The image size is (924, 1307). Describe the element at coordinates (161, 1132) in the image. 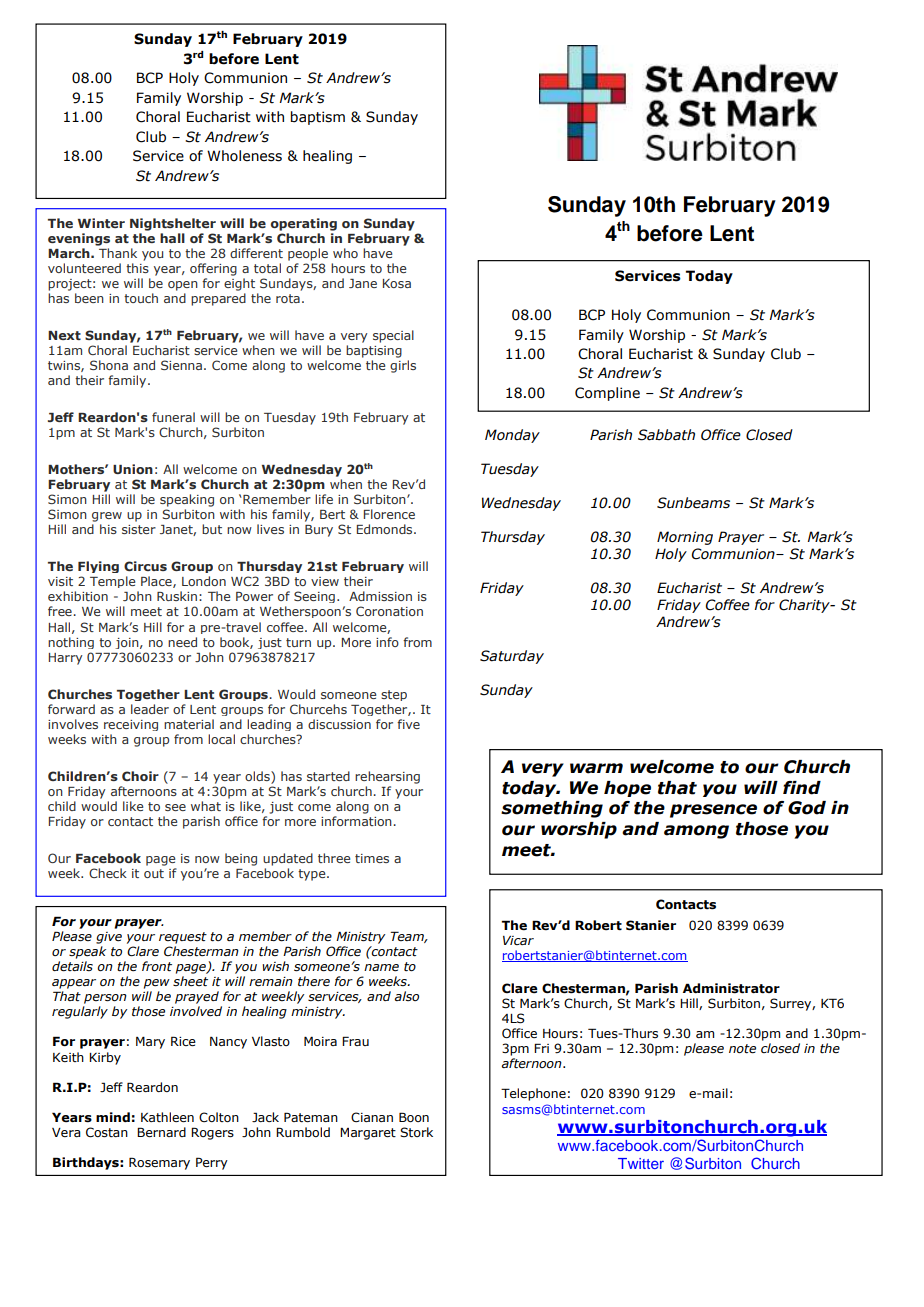

I see `Bernard` at that location.
